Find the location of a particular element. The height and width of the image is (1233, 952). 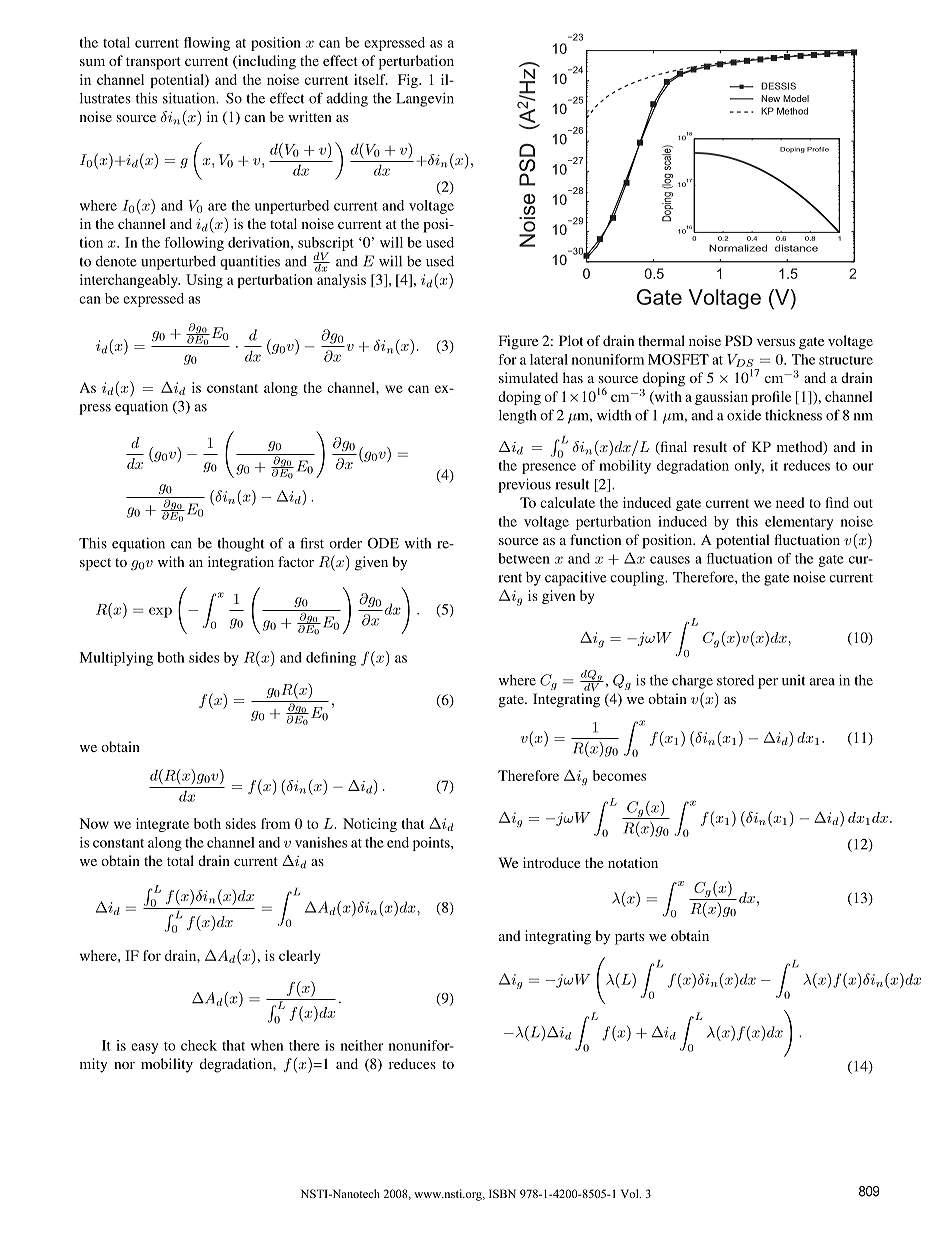

unit is located at coordinates (793, 680).
